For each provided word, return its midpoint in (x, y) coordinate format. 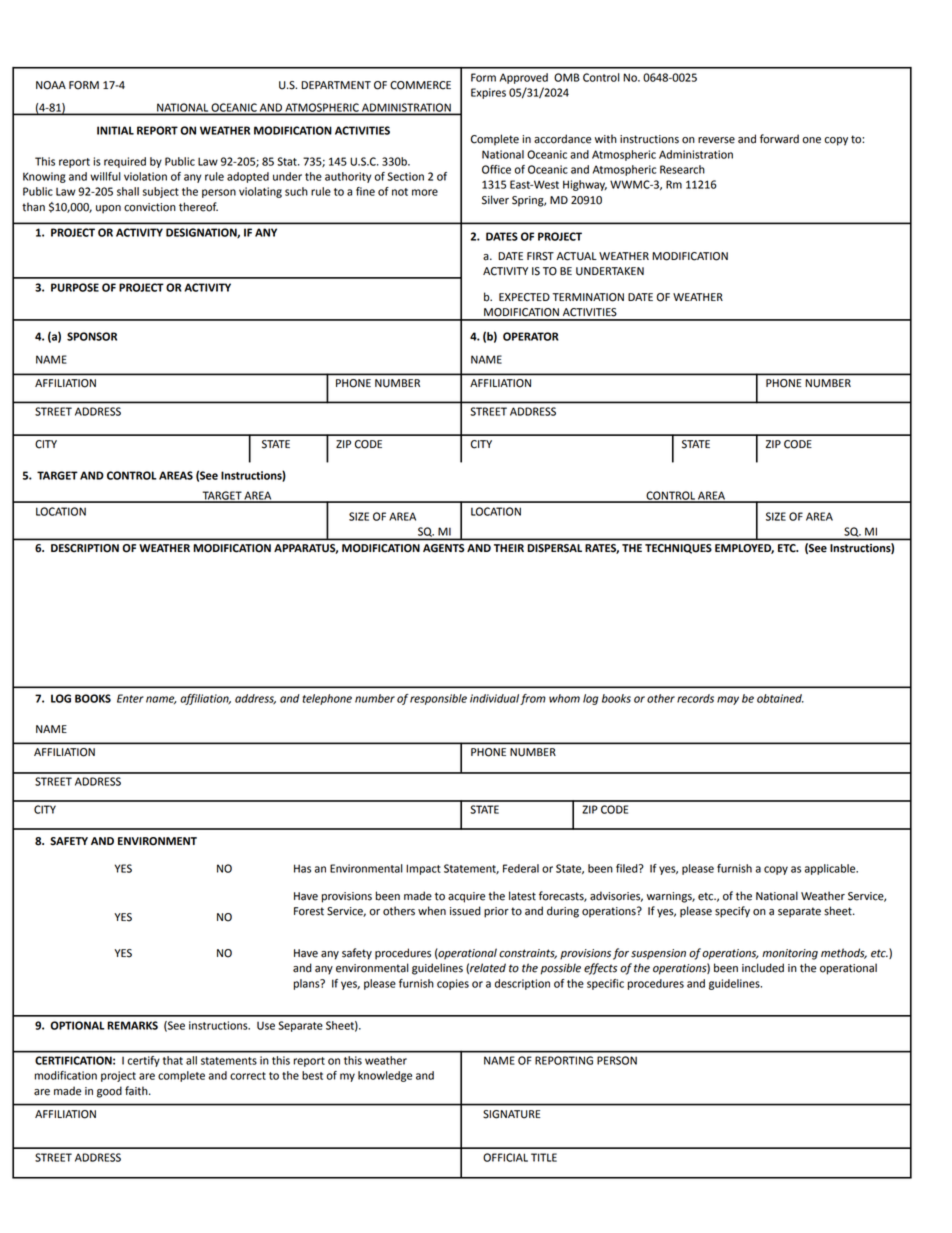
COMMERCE (420, 85)
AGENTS (443, 548)
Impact (423, 869)
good (109, 1092)
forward (779, 139)
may (728, 700)
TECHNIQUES (678, 549)
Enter (130, 698)
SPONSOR (92, 336)
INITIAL (115, 130)
